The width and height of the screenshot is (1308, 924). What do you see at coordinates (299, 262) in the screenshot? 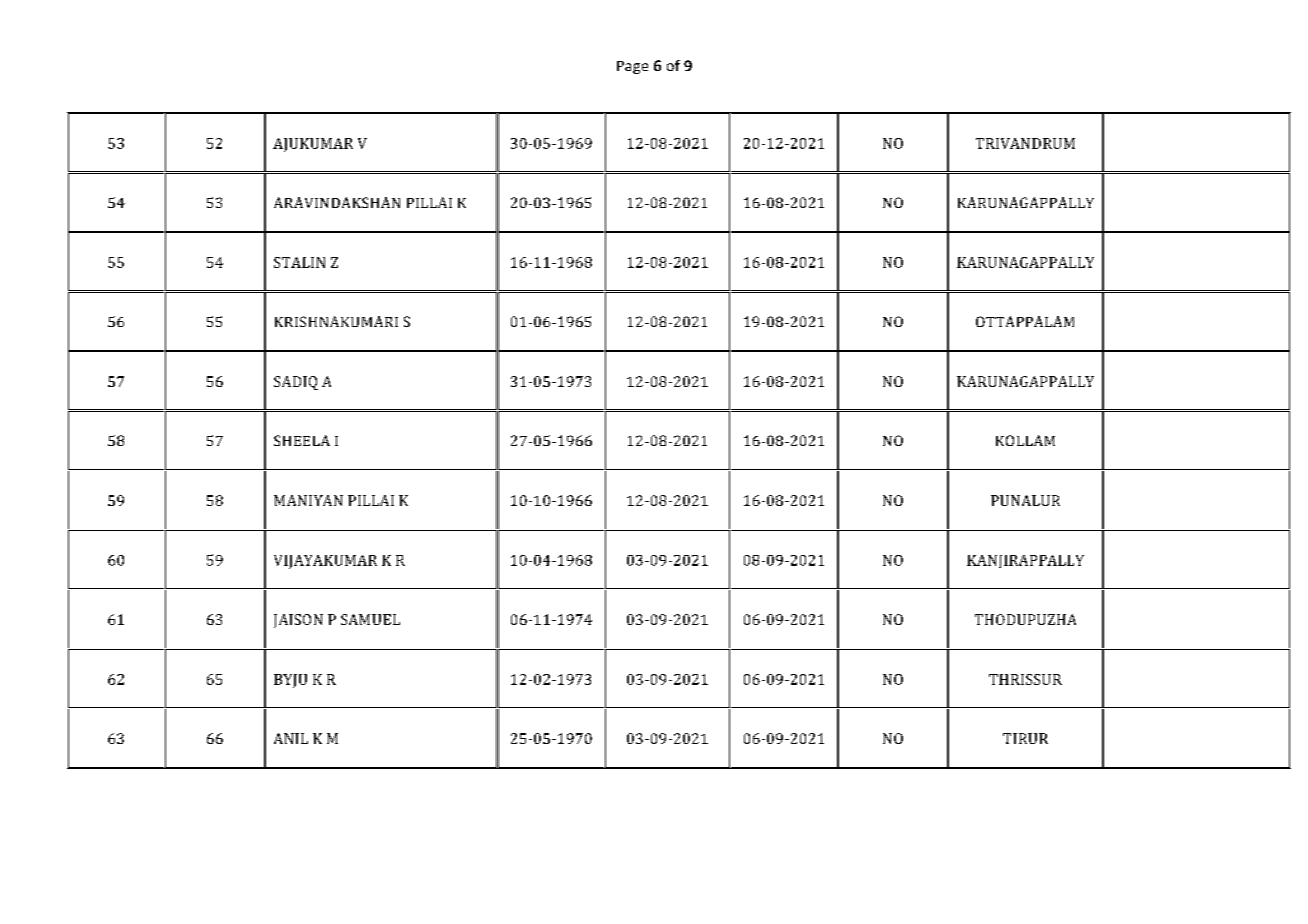
I see `STALIN` at bounding box center [299, 262].
